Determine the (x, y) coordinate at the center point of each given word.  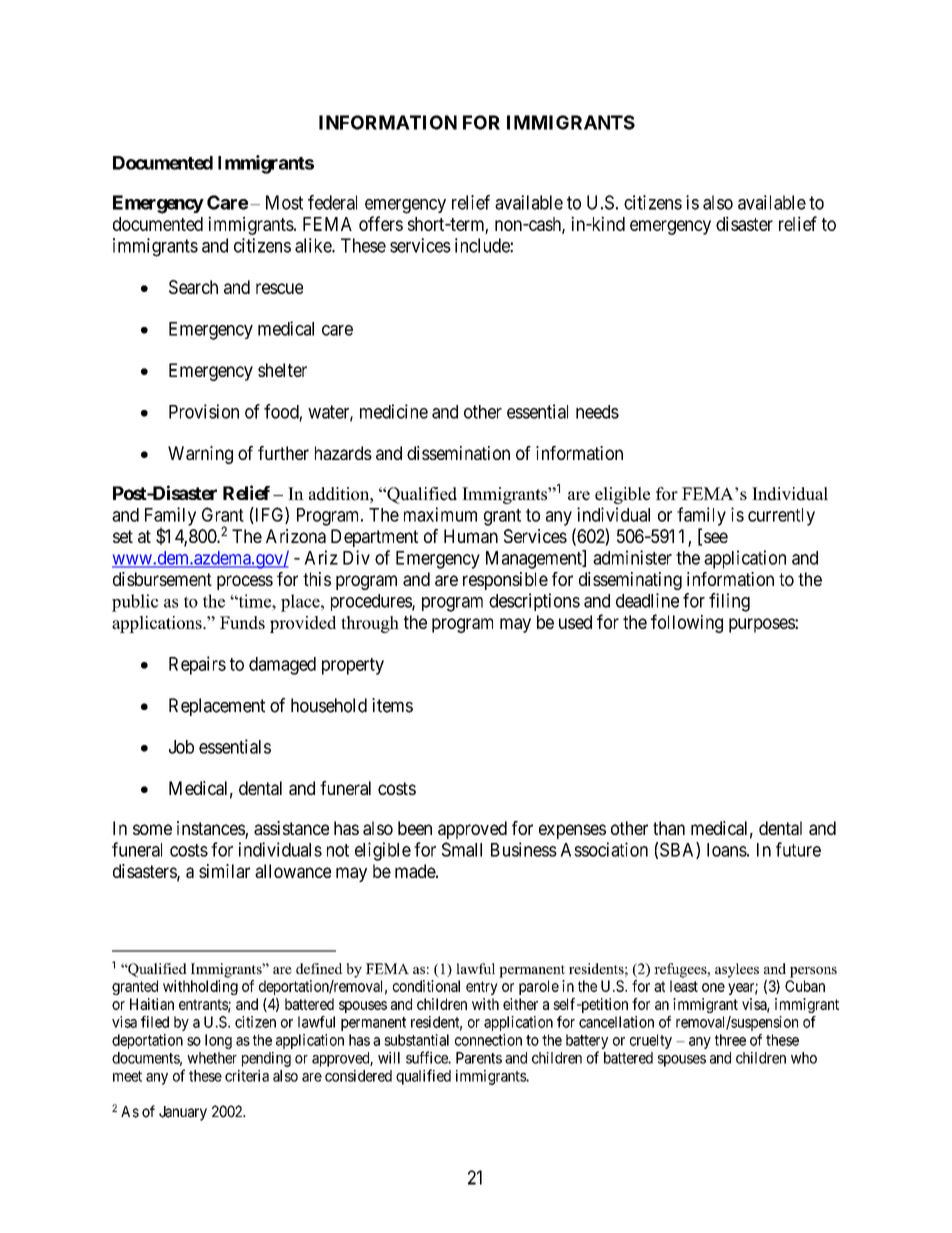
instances (211, 829)
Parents (479, 1058)
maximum (440, 514)
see (716, 537)
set (123, 536)
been (415, 828)
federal (332, 202)
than (669, 828)
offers (381, 223)
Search (193, 287)
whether (212, 1058)
